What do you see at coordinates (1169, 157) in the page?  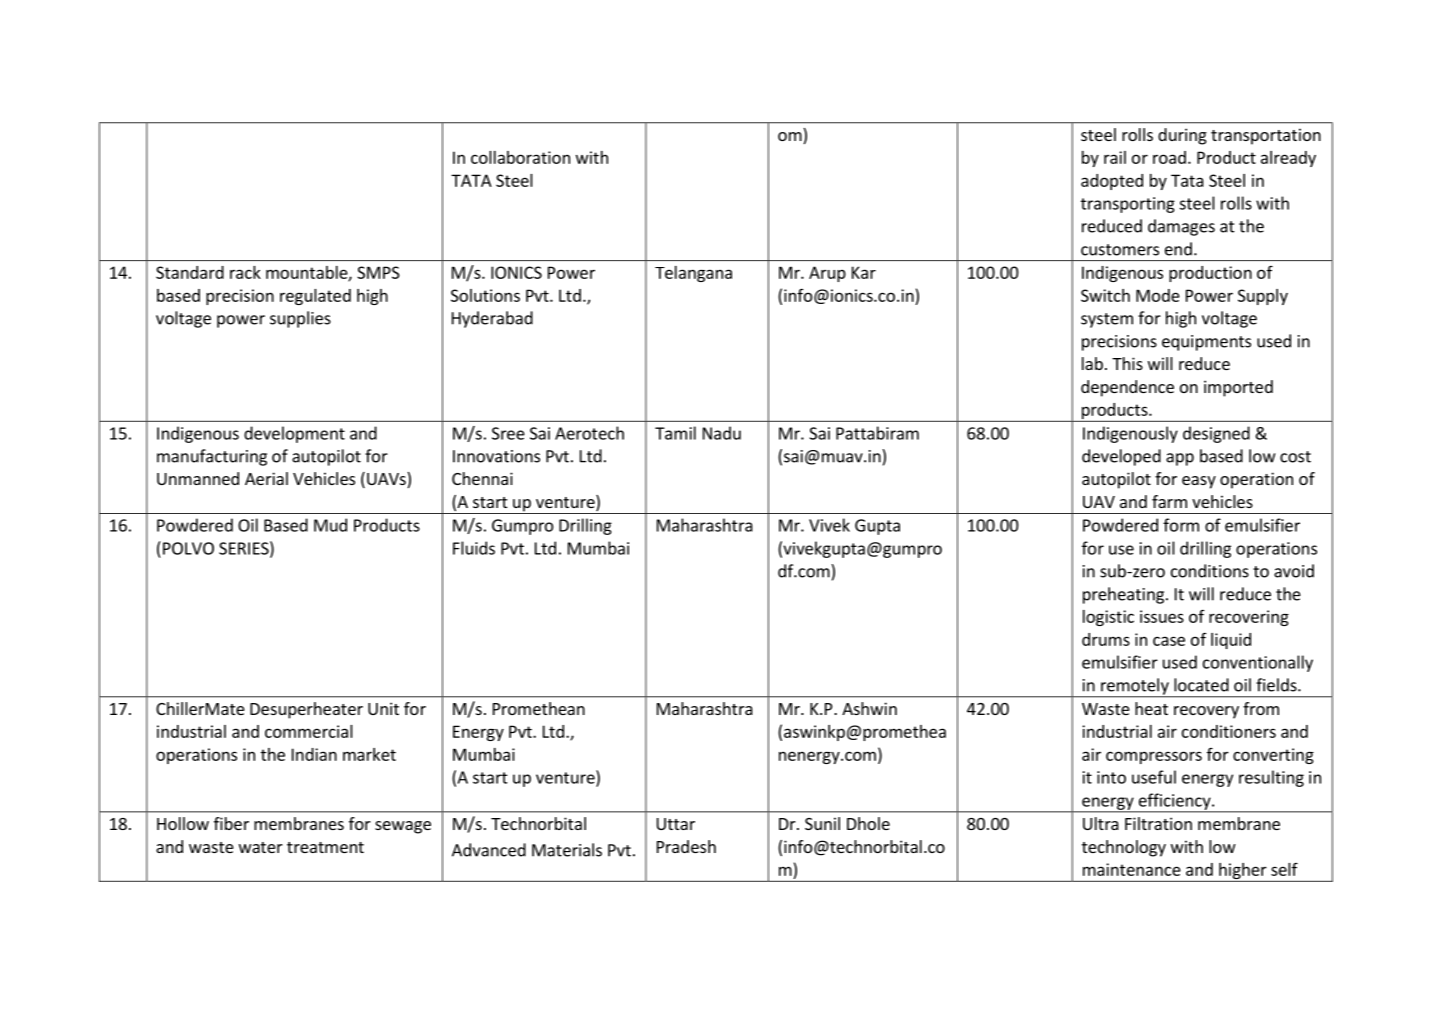 I see `road` at bounding box center [1169, 157].
